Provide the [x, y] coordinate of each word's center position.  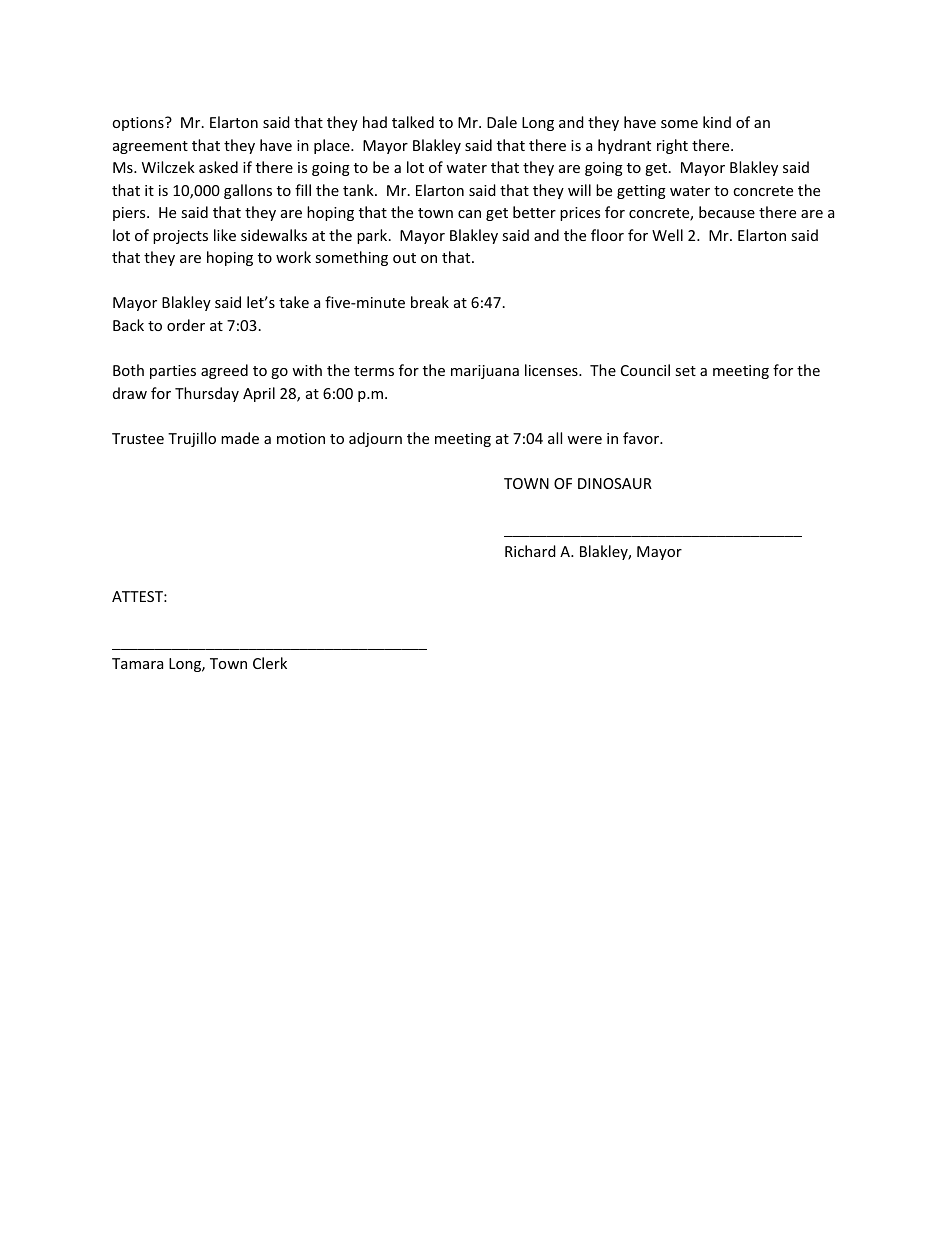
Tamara [137, 663]
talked [413, 122]
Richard [530, 551]
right [672, 146]
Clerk [270, 663]
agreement [150, 147]
